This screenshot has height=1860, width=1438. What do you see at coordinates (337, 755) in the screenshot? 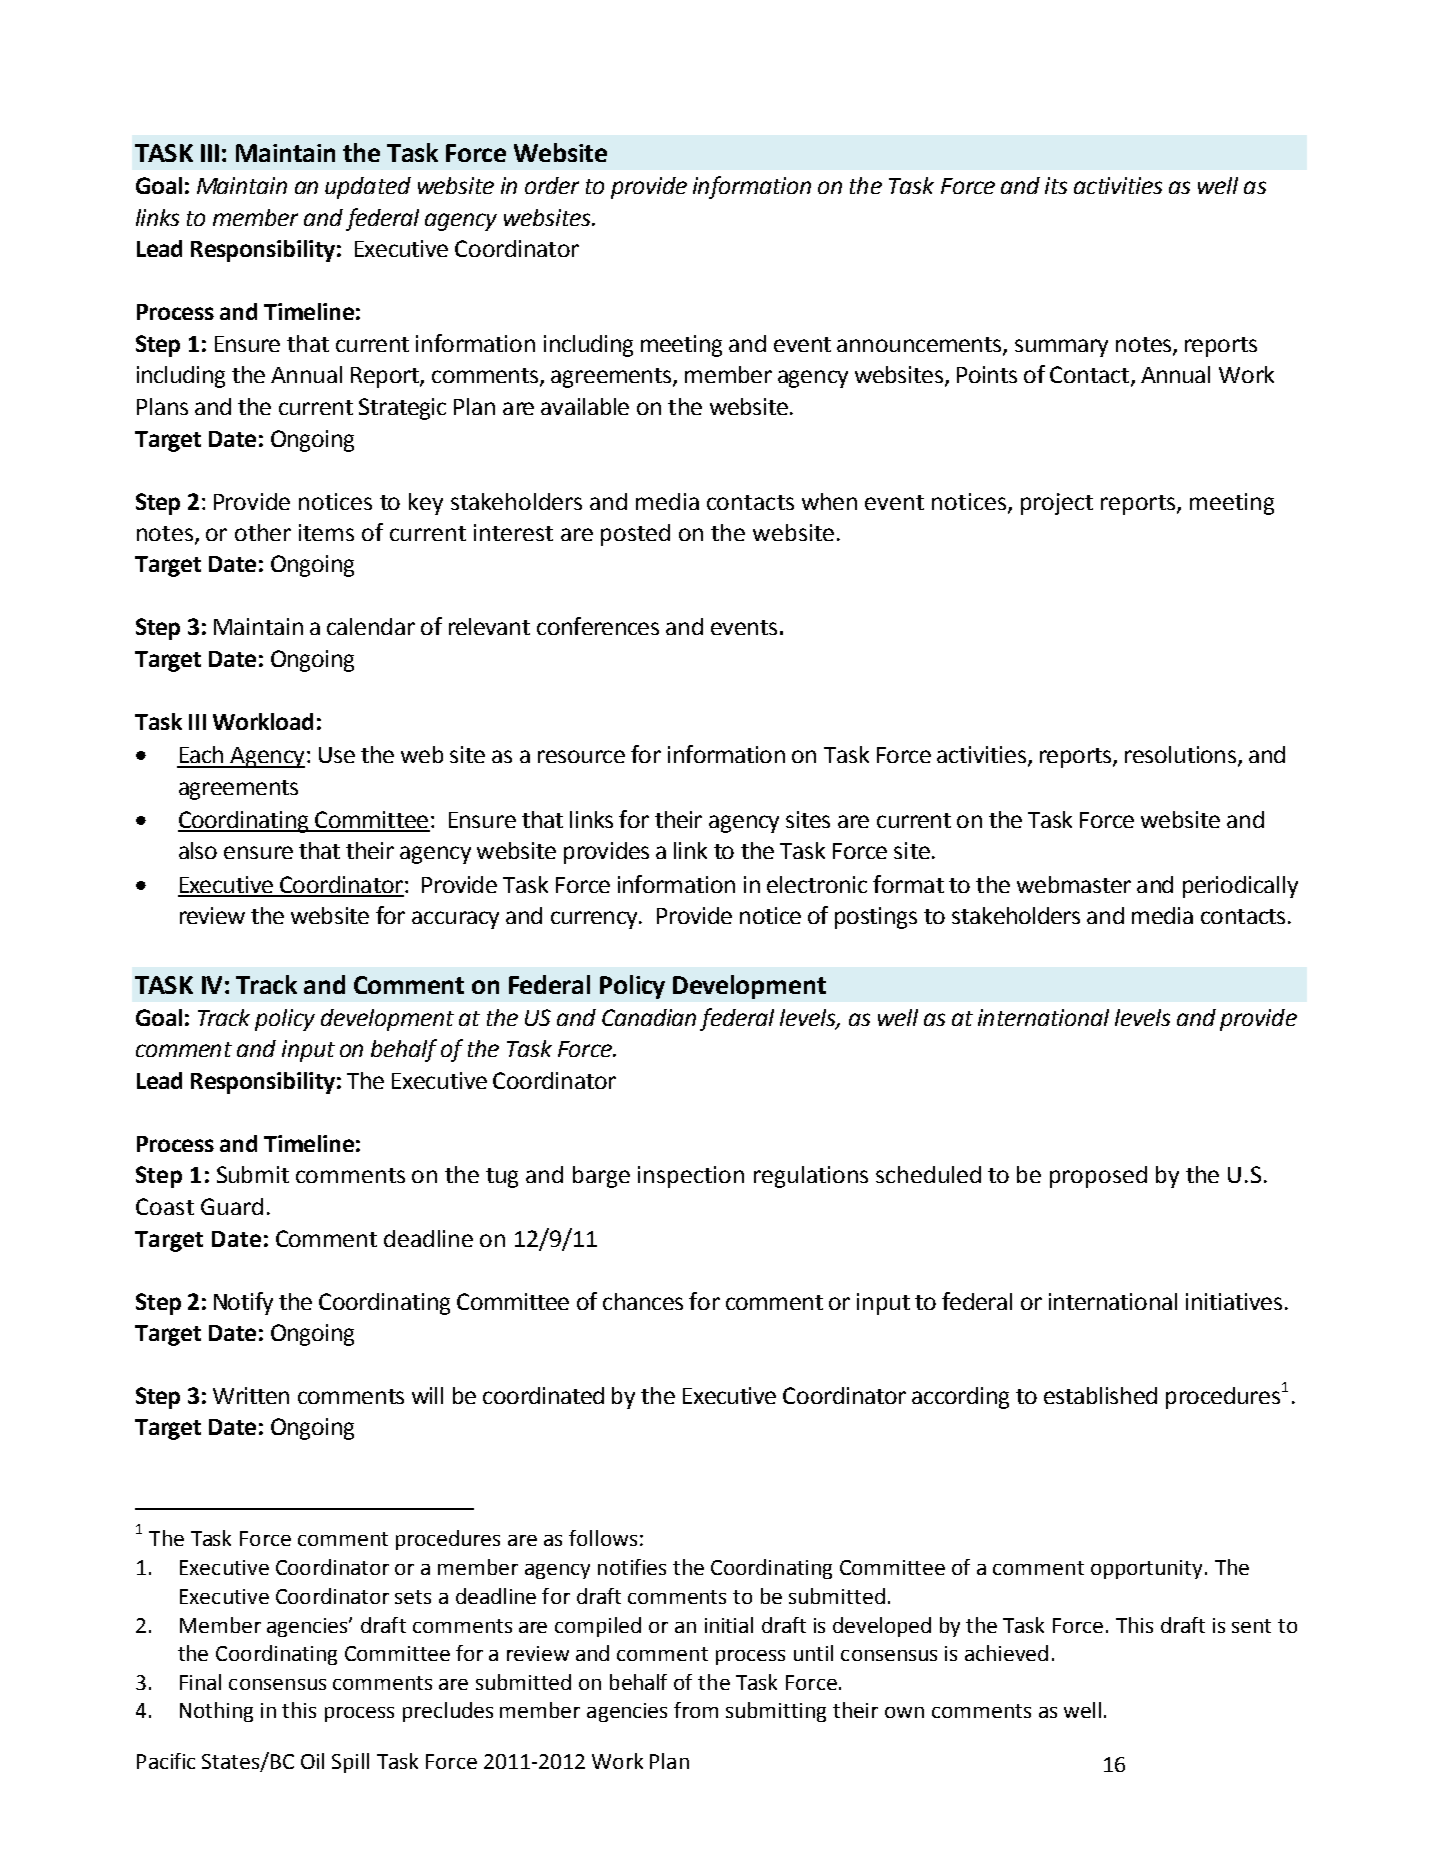
I see `Use` at bounding box center [337, 755].
